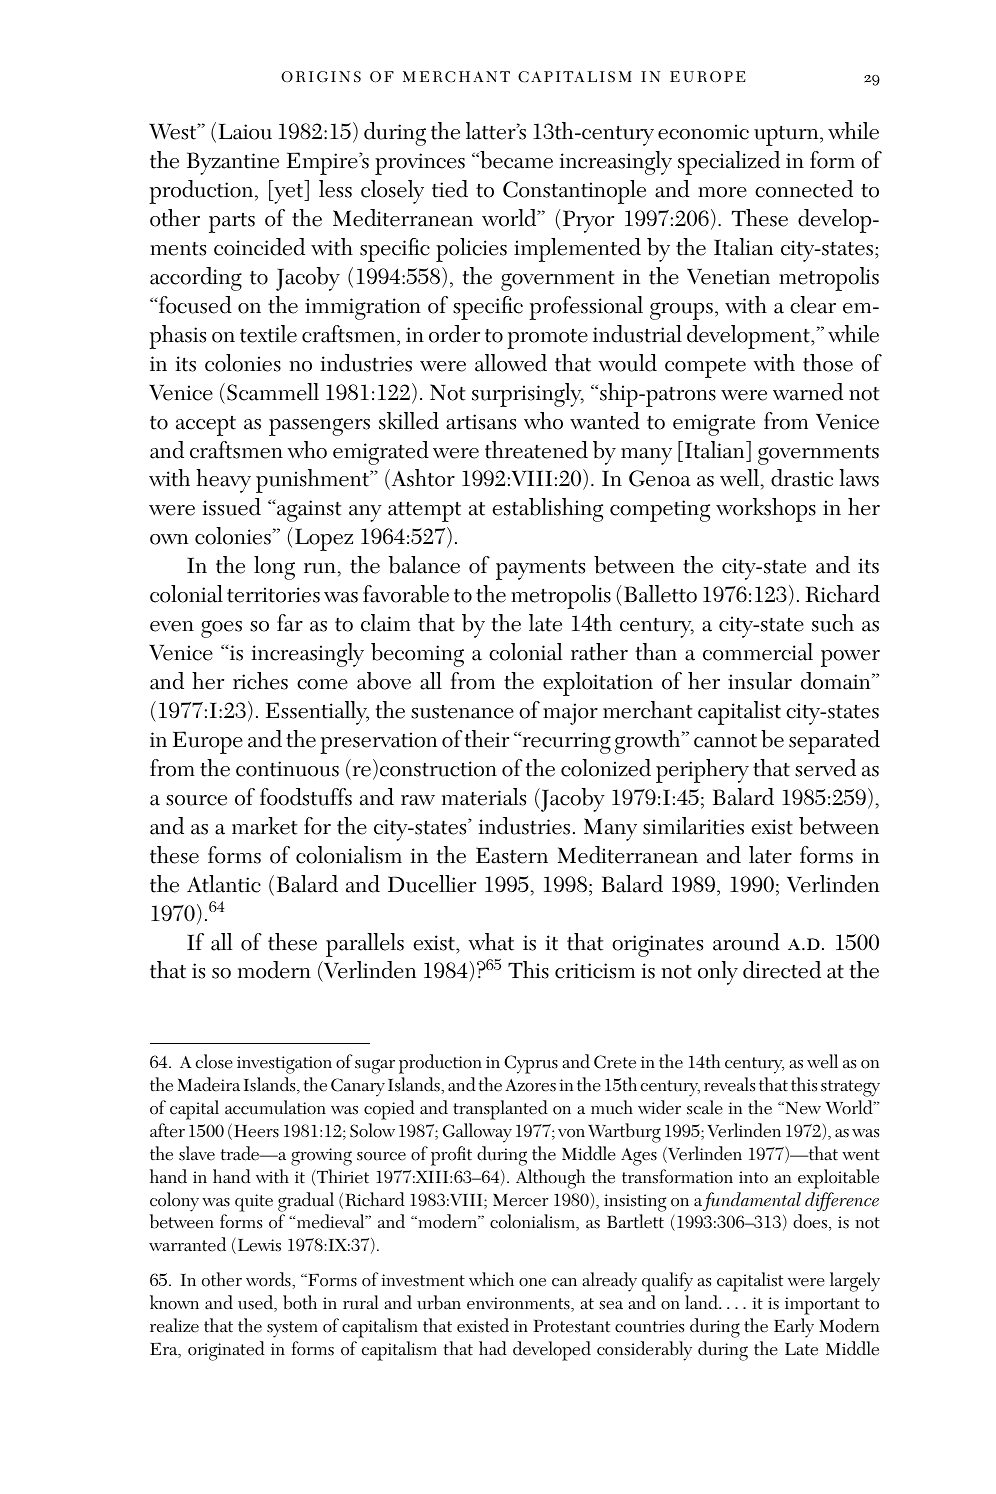 The width and height of the page is (996, 1494). Describe the element at coordinates (746, 942) in the page. I see `around` at that location.
